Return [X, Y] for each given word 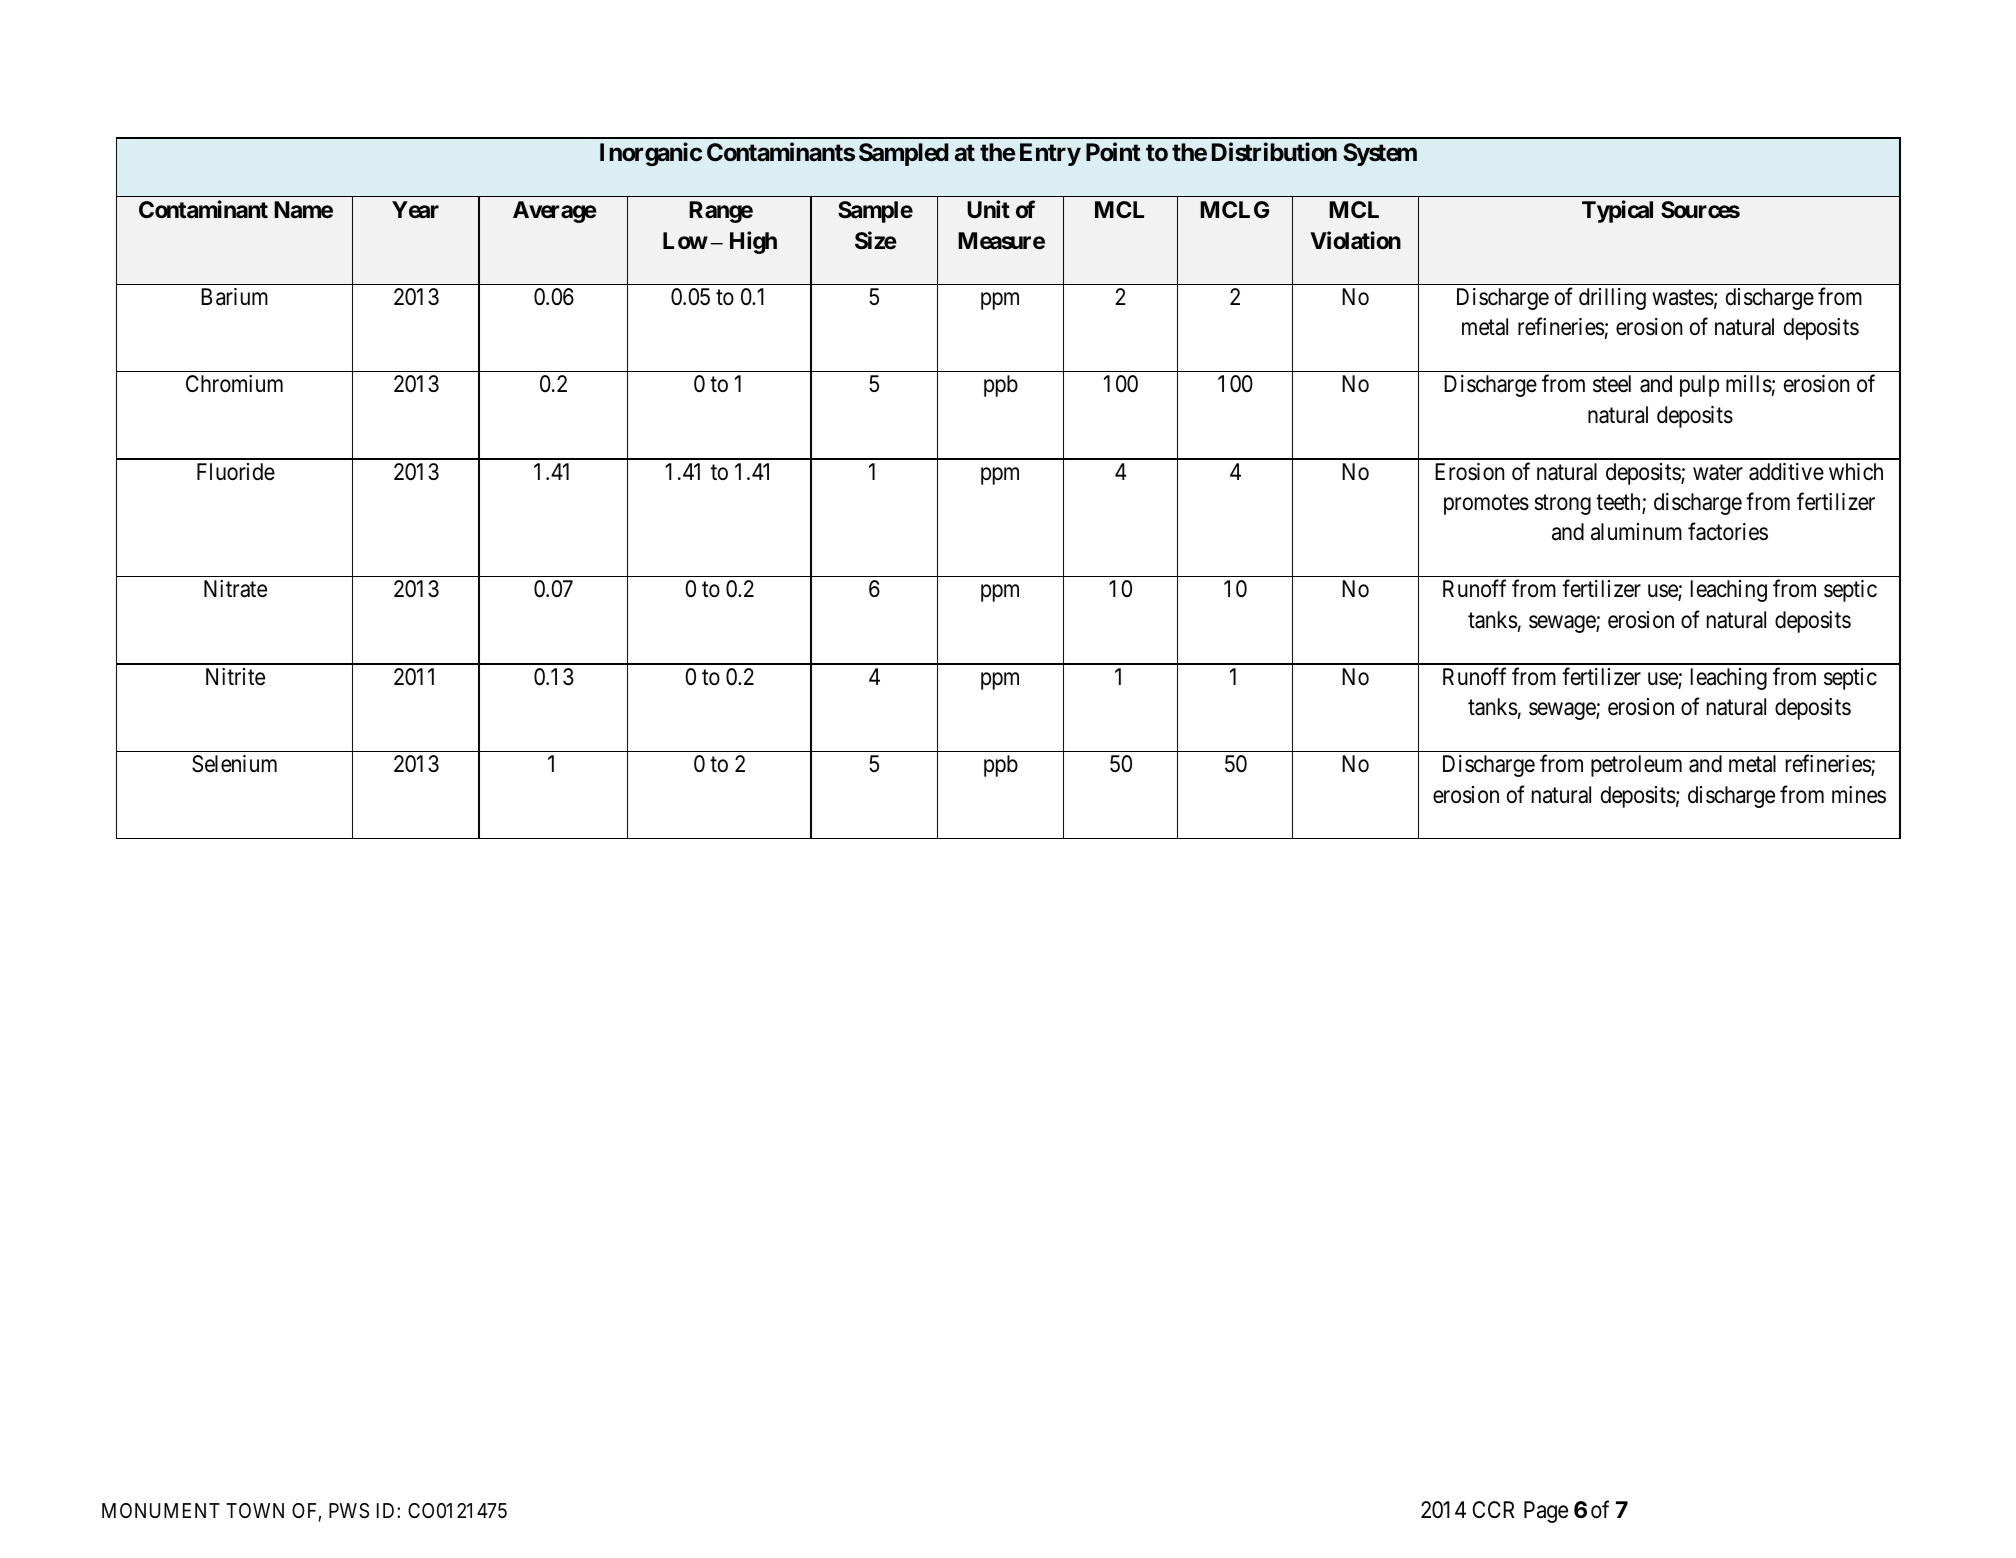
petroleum [1636, 766]
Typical [1617, 211]
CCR [1493, 1509]
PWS [349, 1511]
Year [415, 209]
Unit [988, 209]
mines [1859, 795]
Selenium [234, 764]
